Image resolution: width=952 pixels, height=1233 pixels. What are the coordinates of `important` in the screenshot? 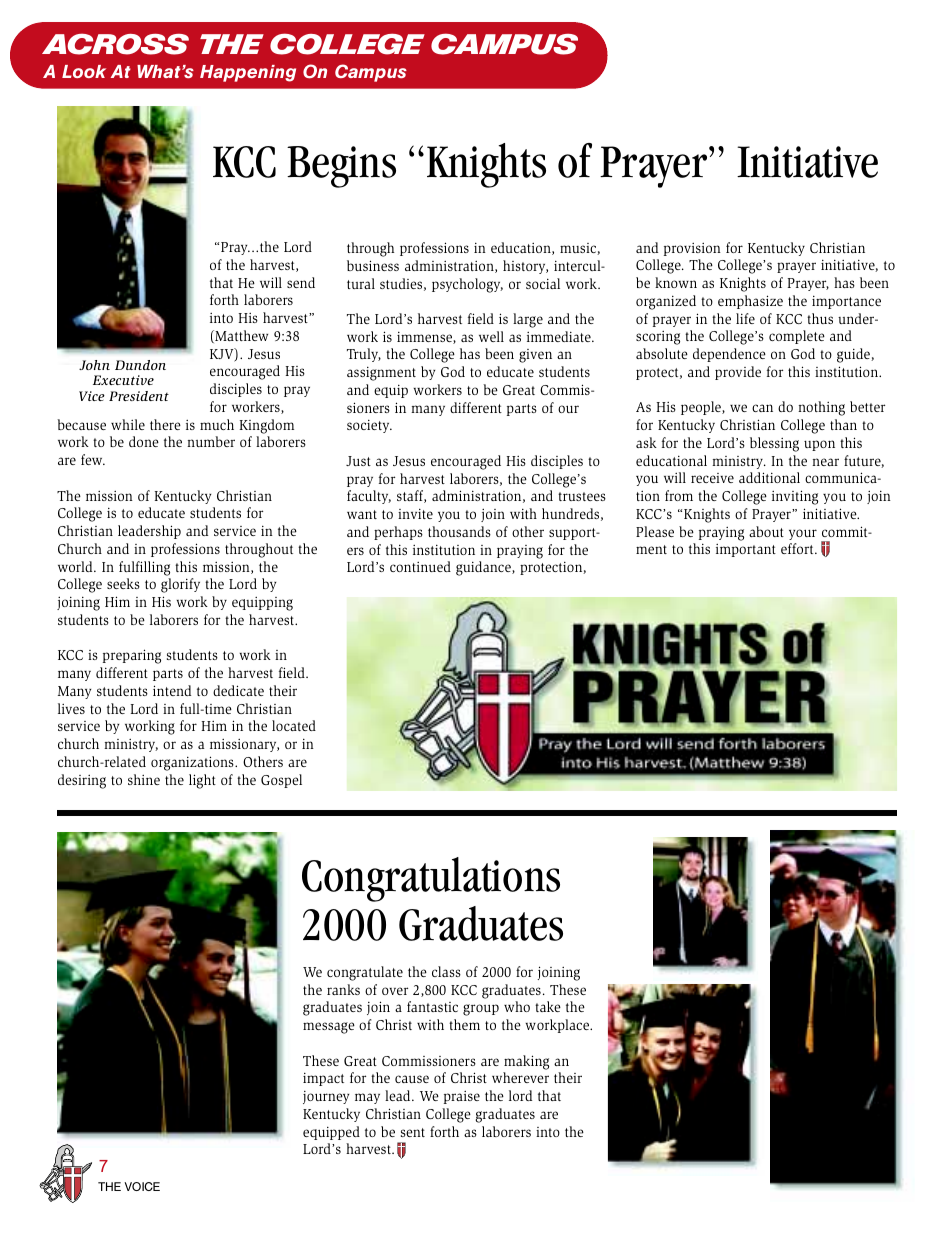 It's located at (746, 550).
